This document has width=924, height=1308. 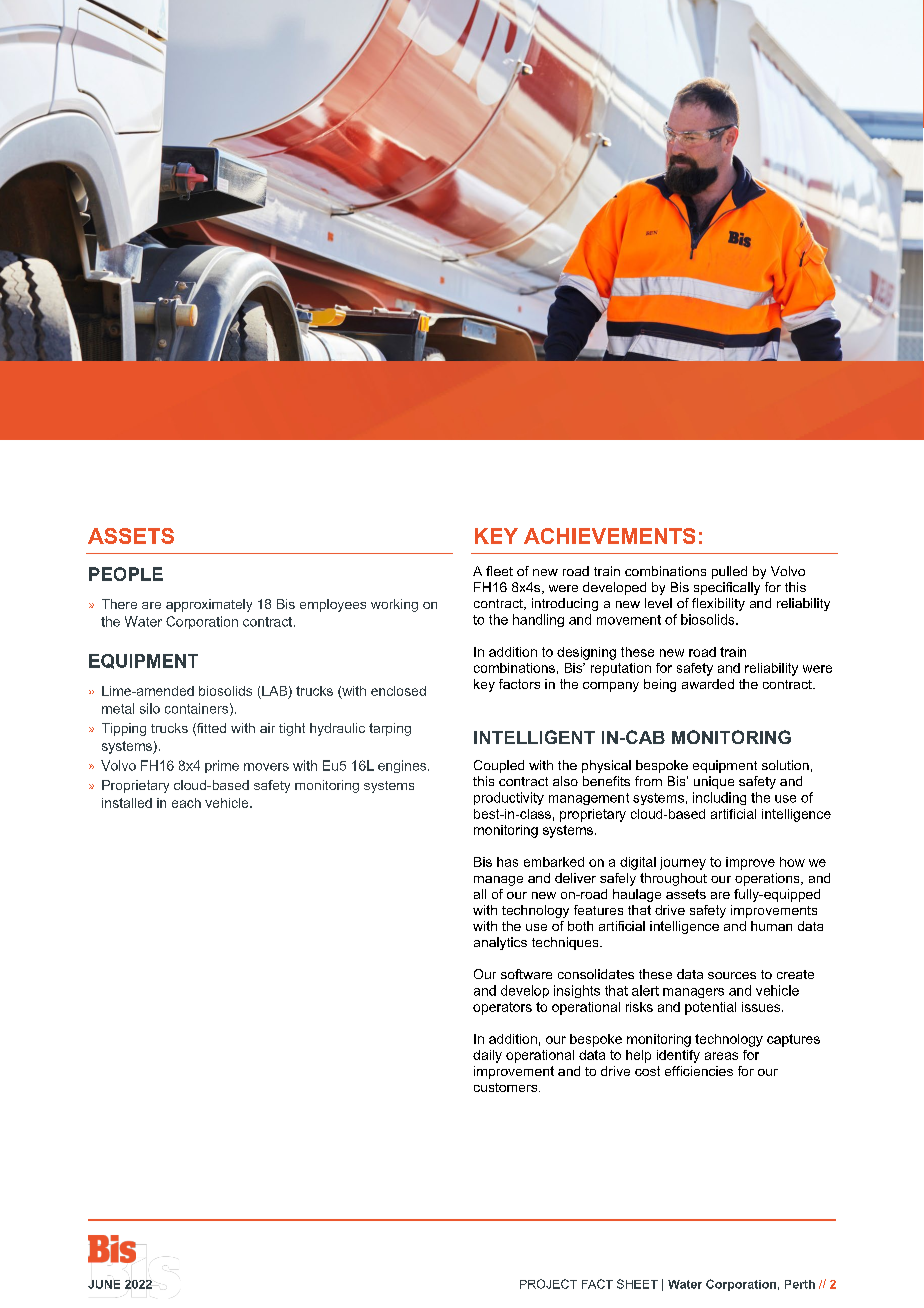 I want to click on JUNE, so click(x=104, y=1284).
